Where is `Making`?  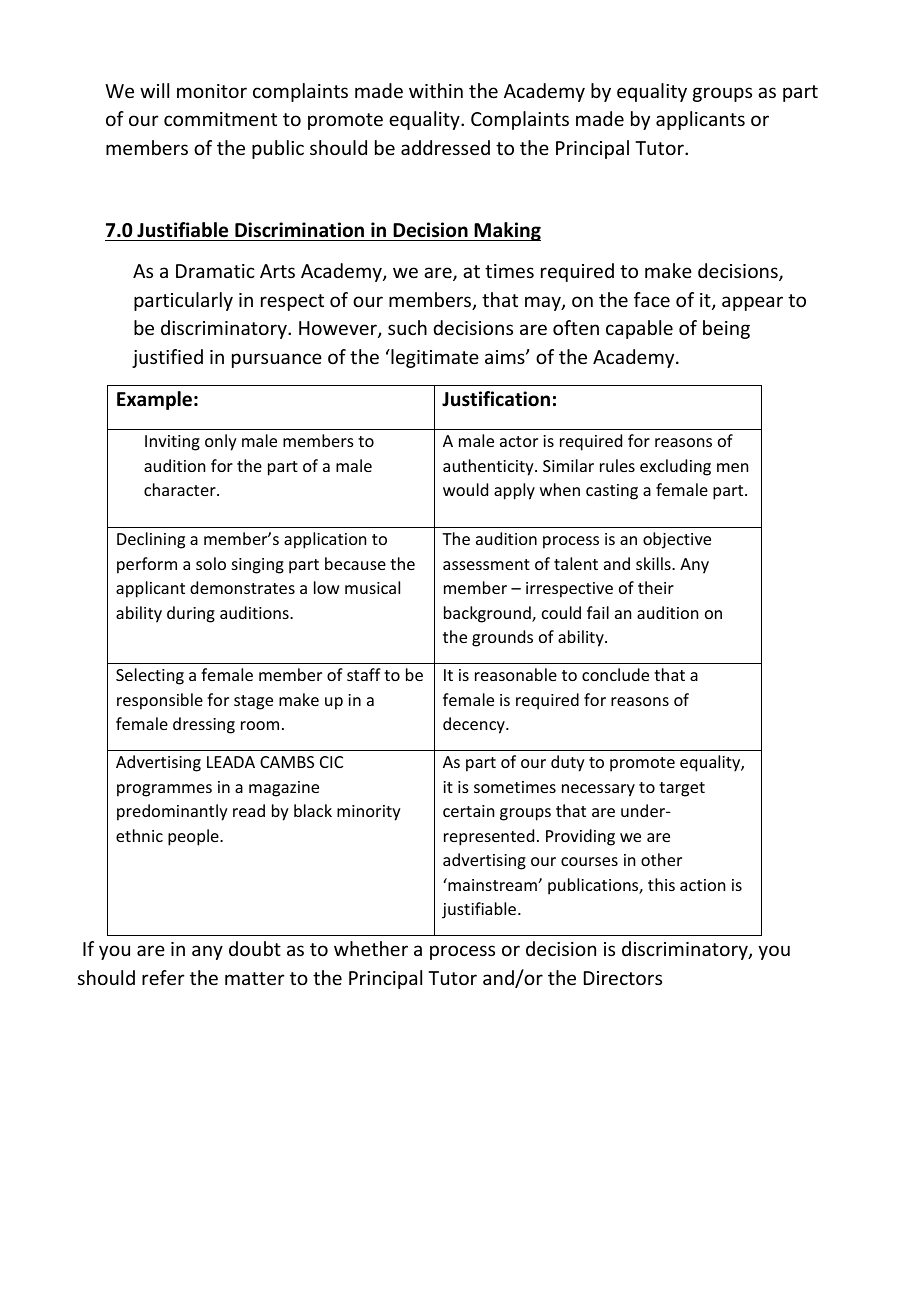
Making is located at coordinates (507, 231).
